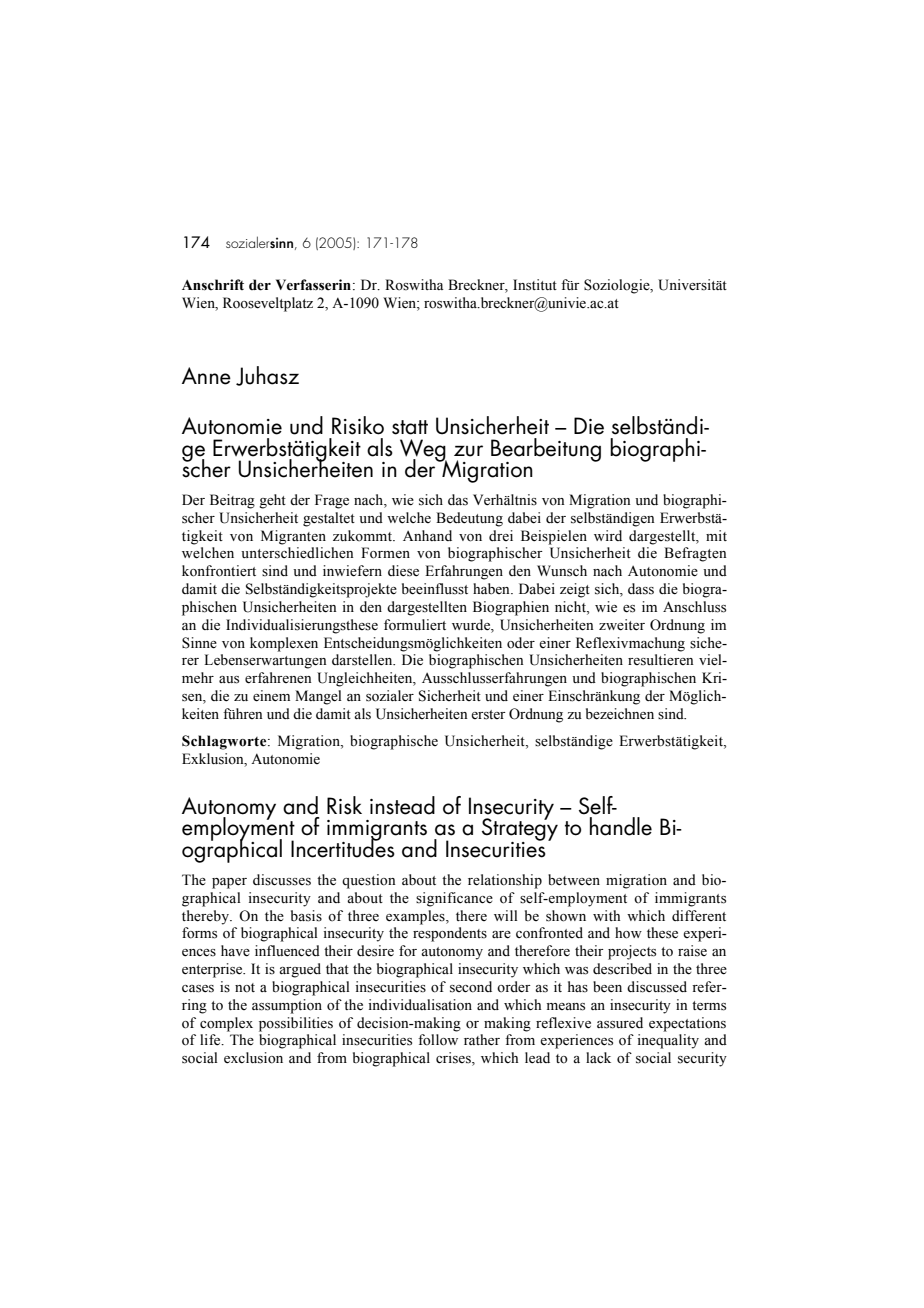 The image size is (924, 1308). Describe the element at coordinates (344, 805) in the screenshot. I see `Risk` at that location.
